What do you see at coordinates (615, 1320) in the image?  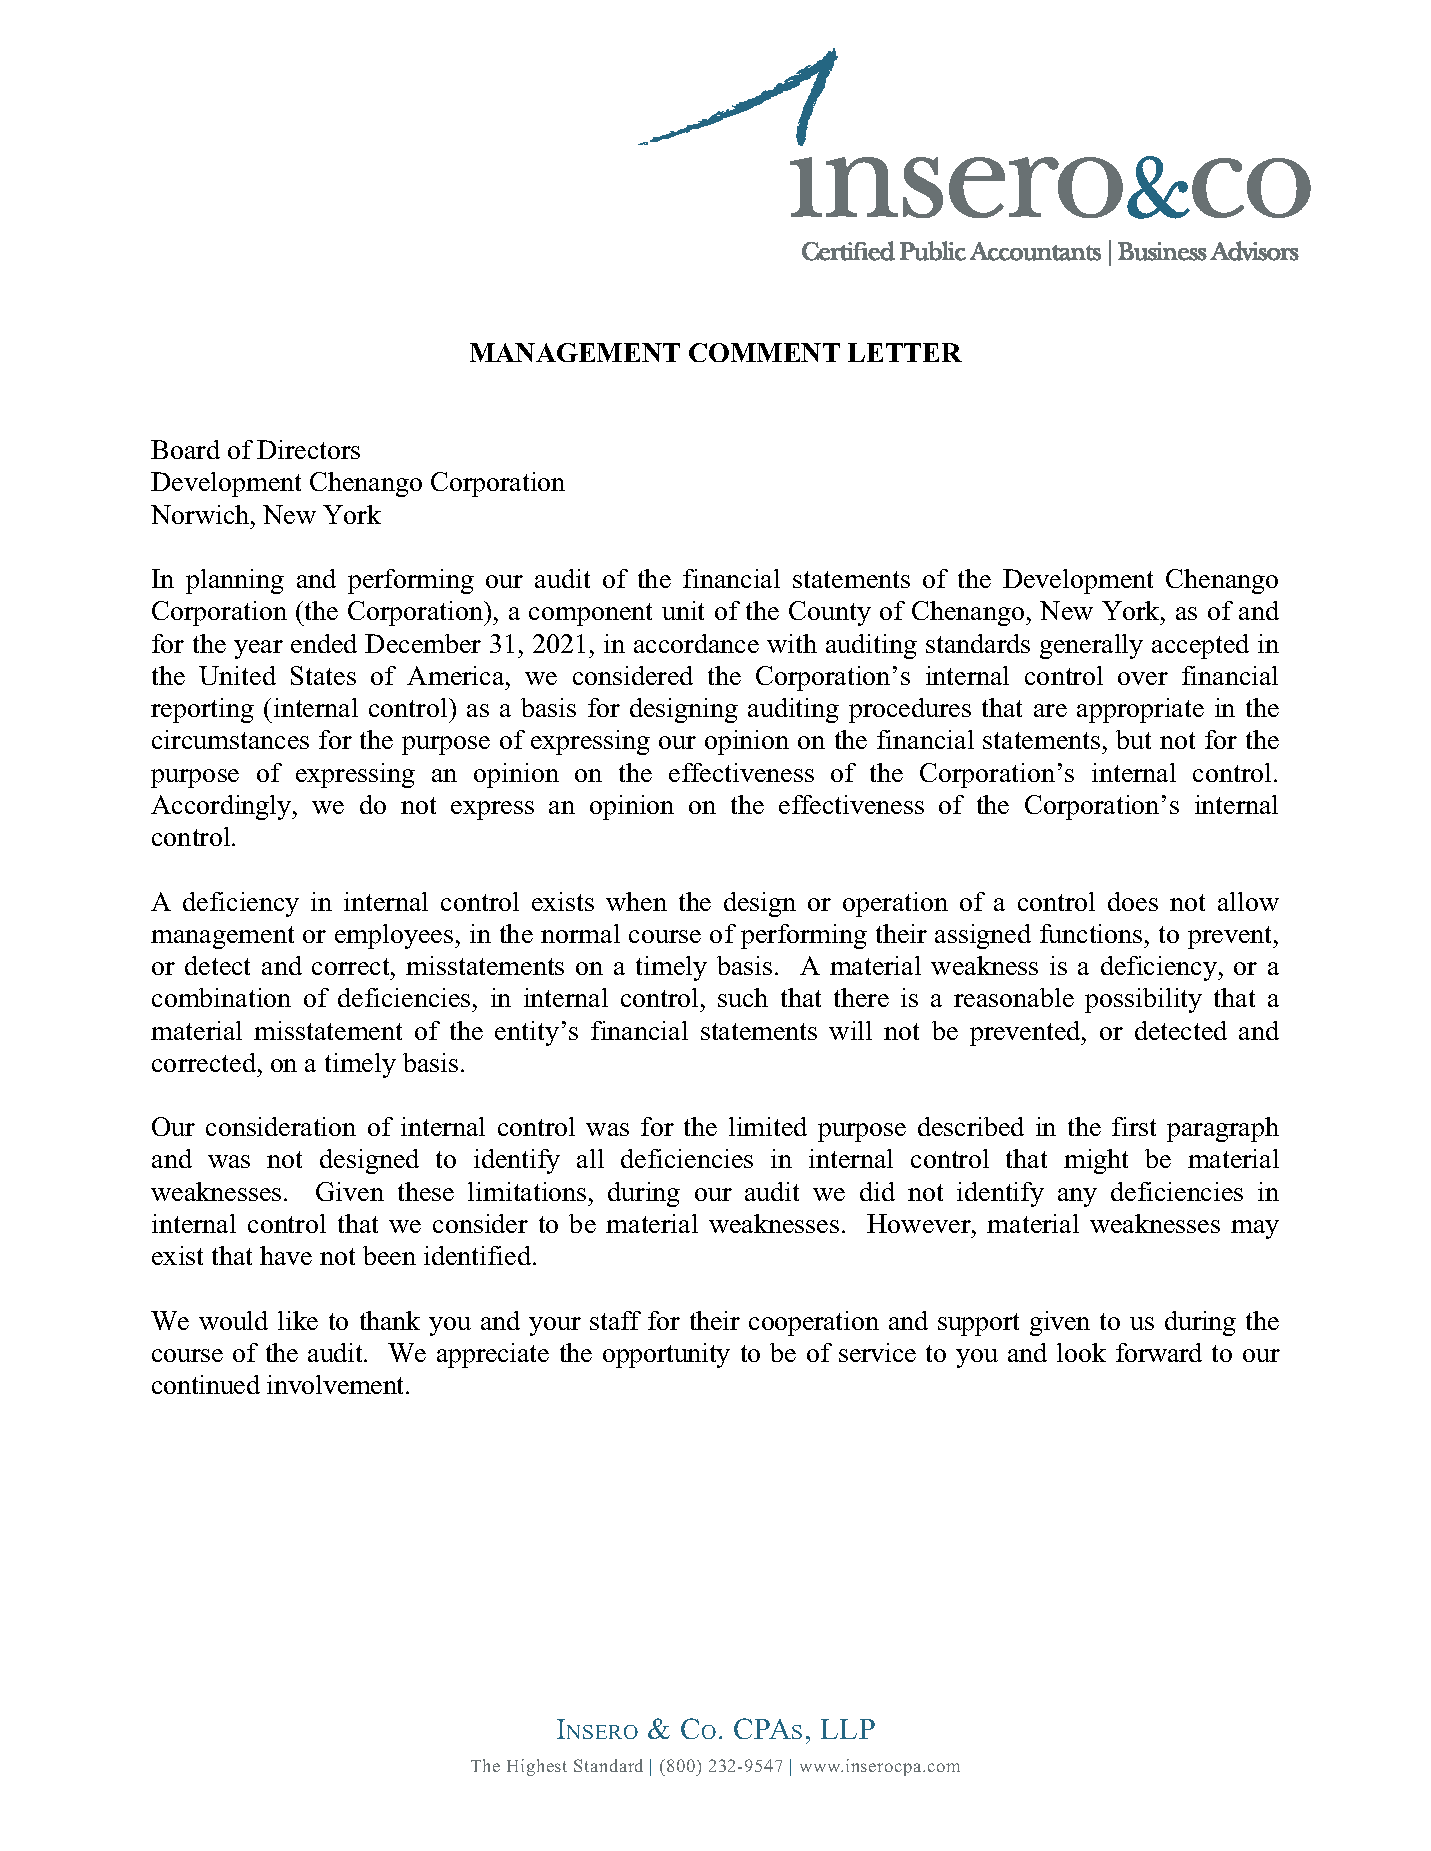 I see `staff` at bounding box center [615, 1320].
